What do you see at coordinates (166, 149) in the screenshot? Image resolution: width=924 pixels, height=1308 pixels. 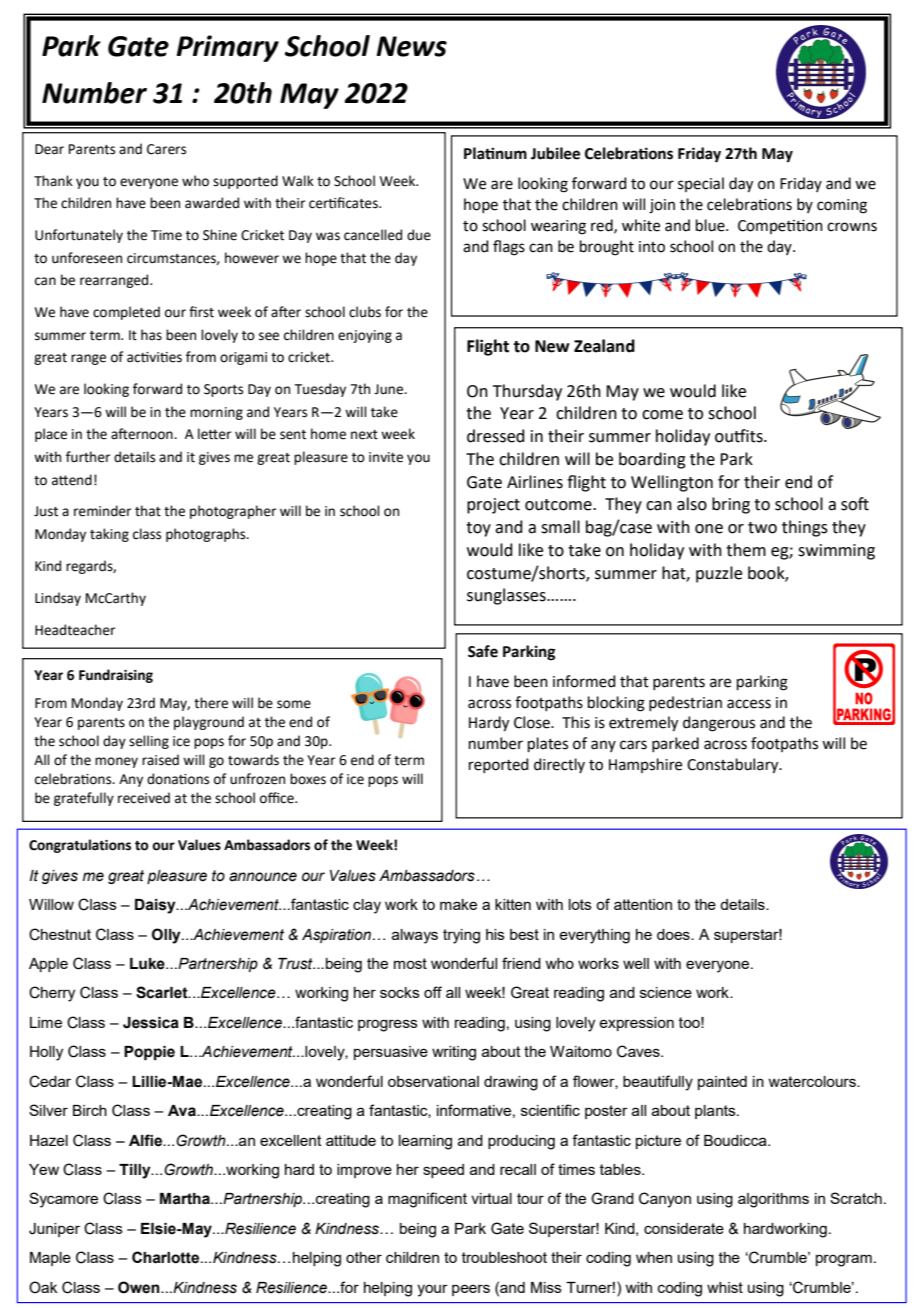 I see `Carers` at bounding box center [166, 149].
